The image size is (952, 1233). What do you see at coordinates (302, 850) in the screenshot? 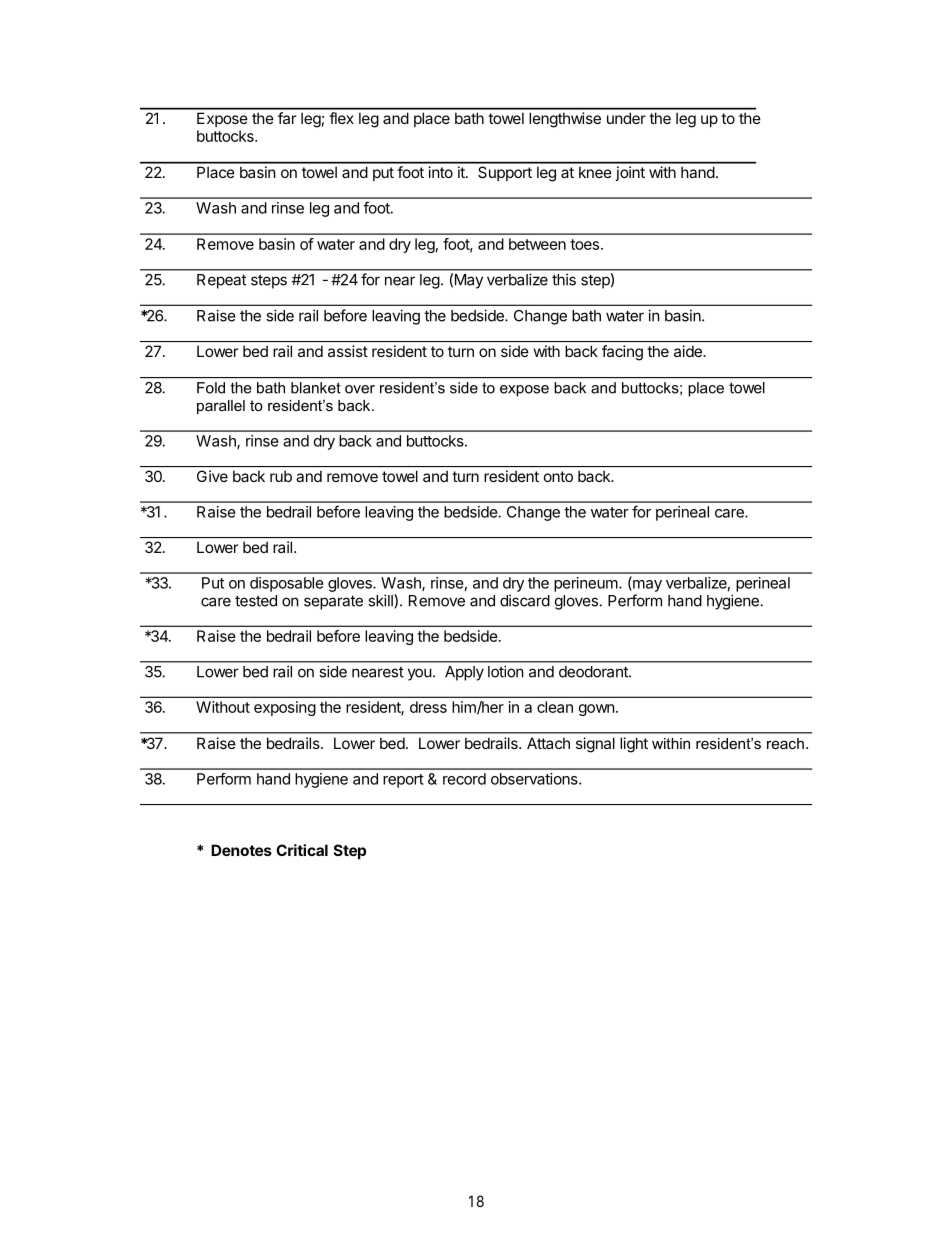
I see `Critical` at bounding box center [302, 850].
